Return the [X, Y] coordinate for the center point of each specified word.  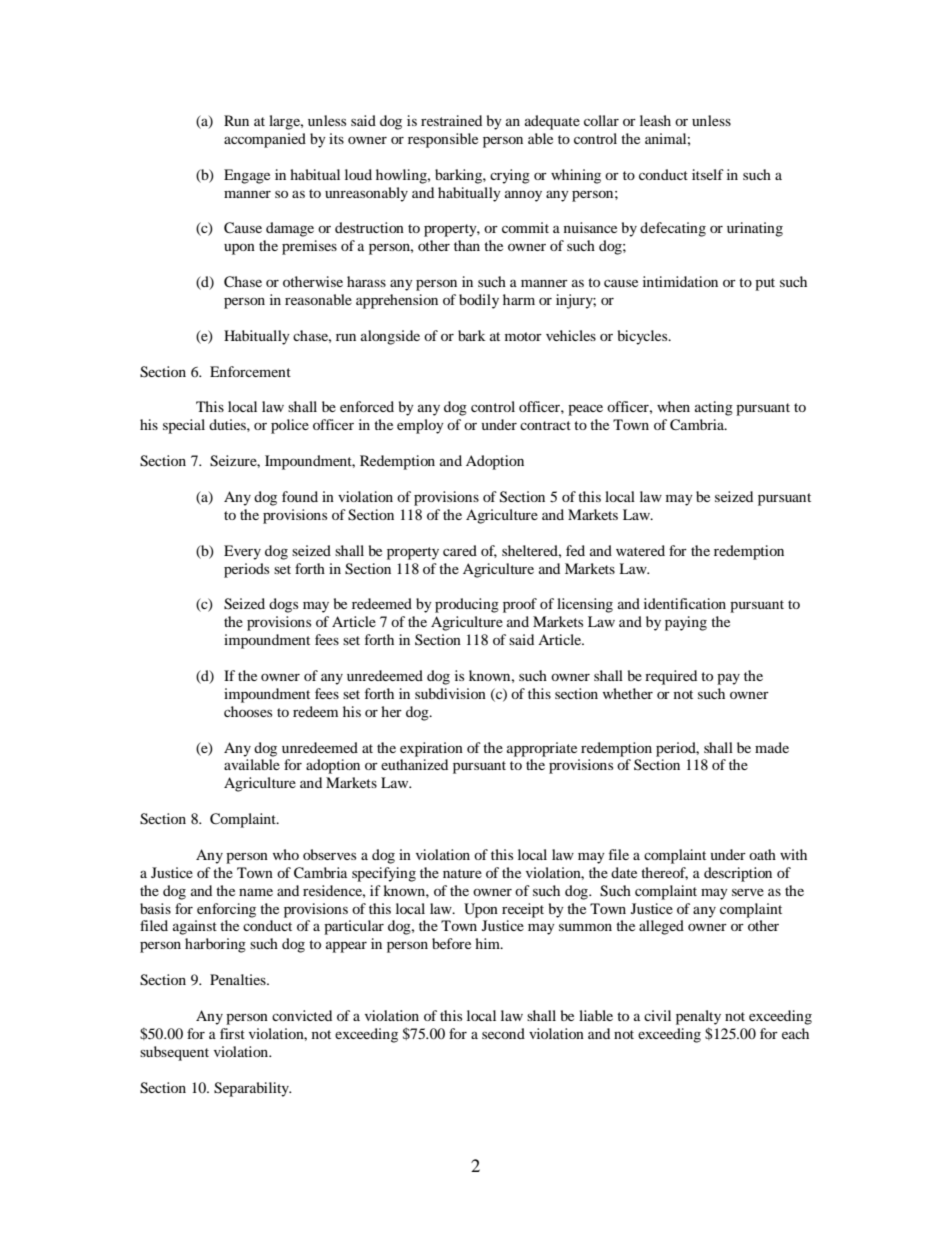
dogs [283, 605]
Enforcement [250, 371]
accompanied [265, 140]
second [503, 1033]
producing [467, 605]
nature [462, 873]
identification [685, 603]
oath [762, 854]
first [232, 1033]
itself [708, 174]
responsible [443, 140]
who [286, 854]
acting [714, 408]
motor [523, 336]
